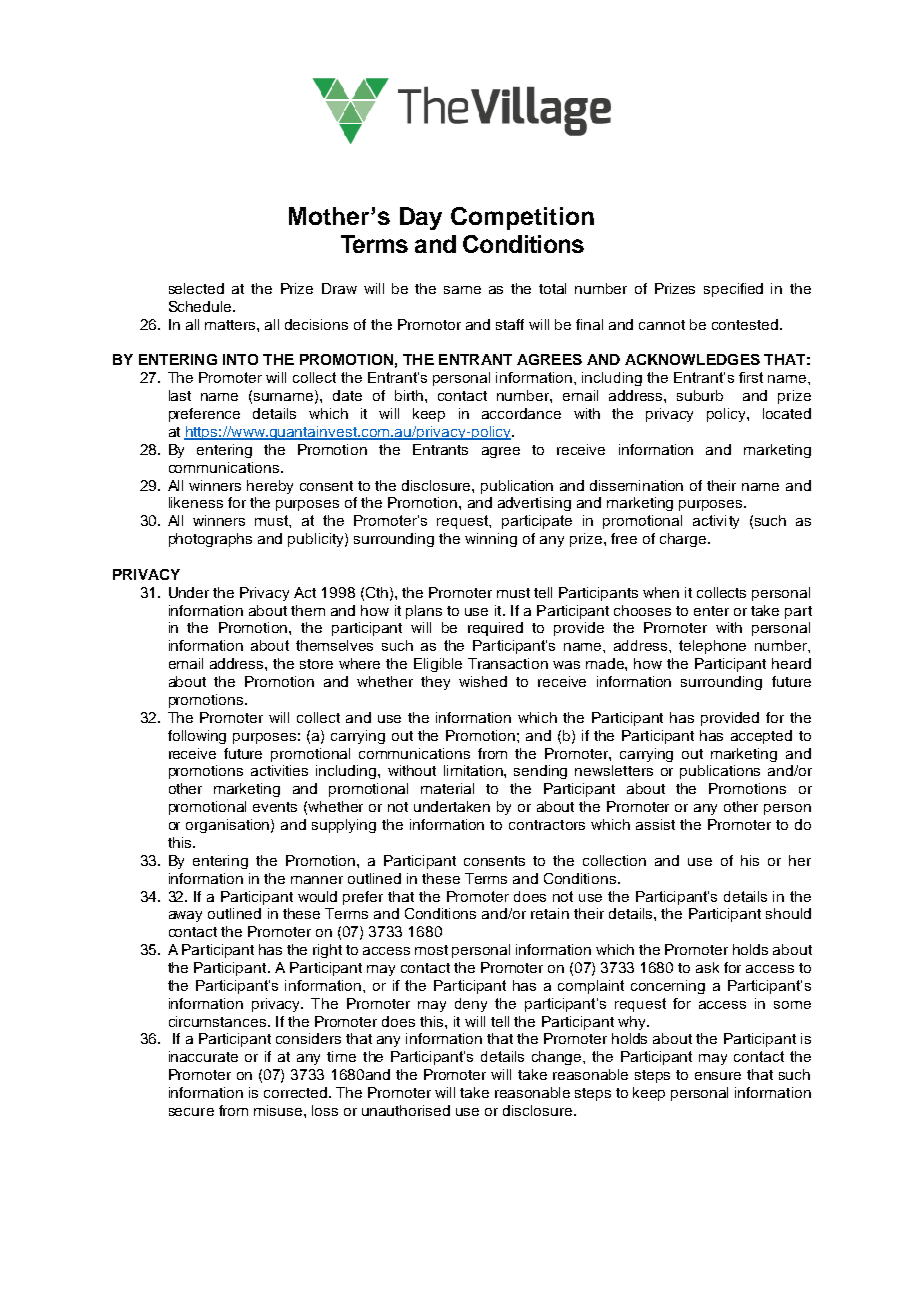  I want to click on misuse, so click(279, 1110).
